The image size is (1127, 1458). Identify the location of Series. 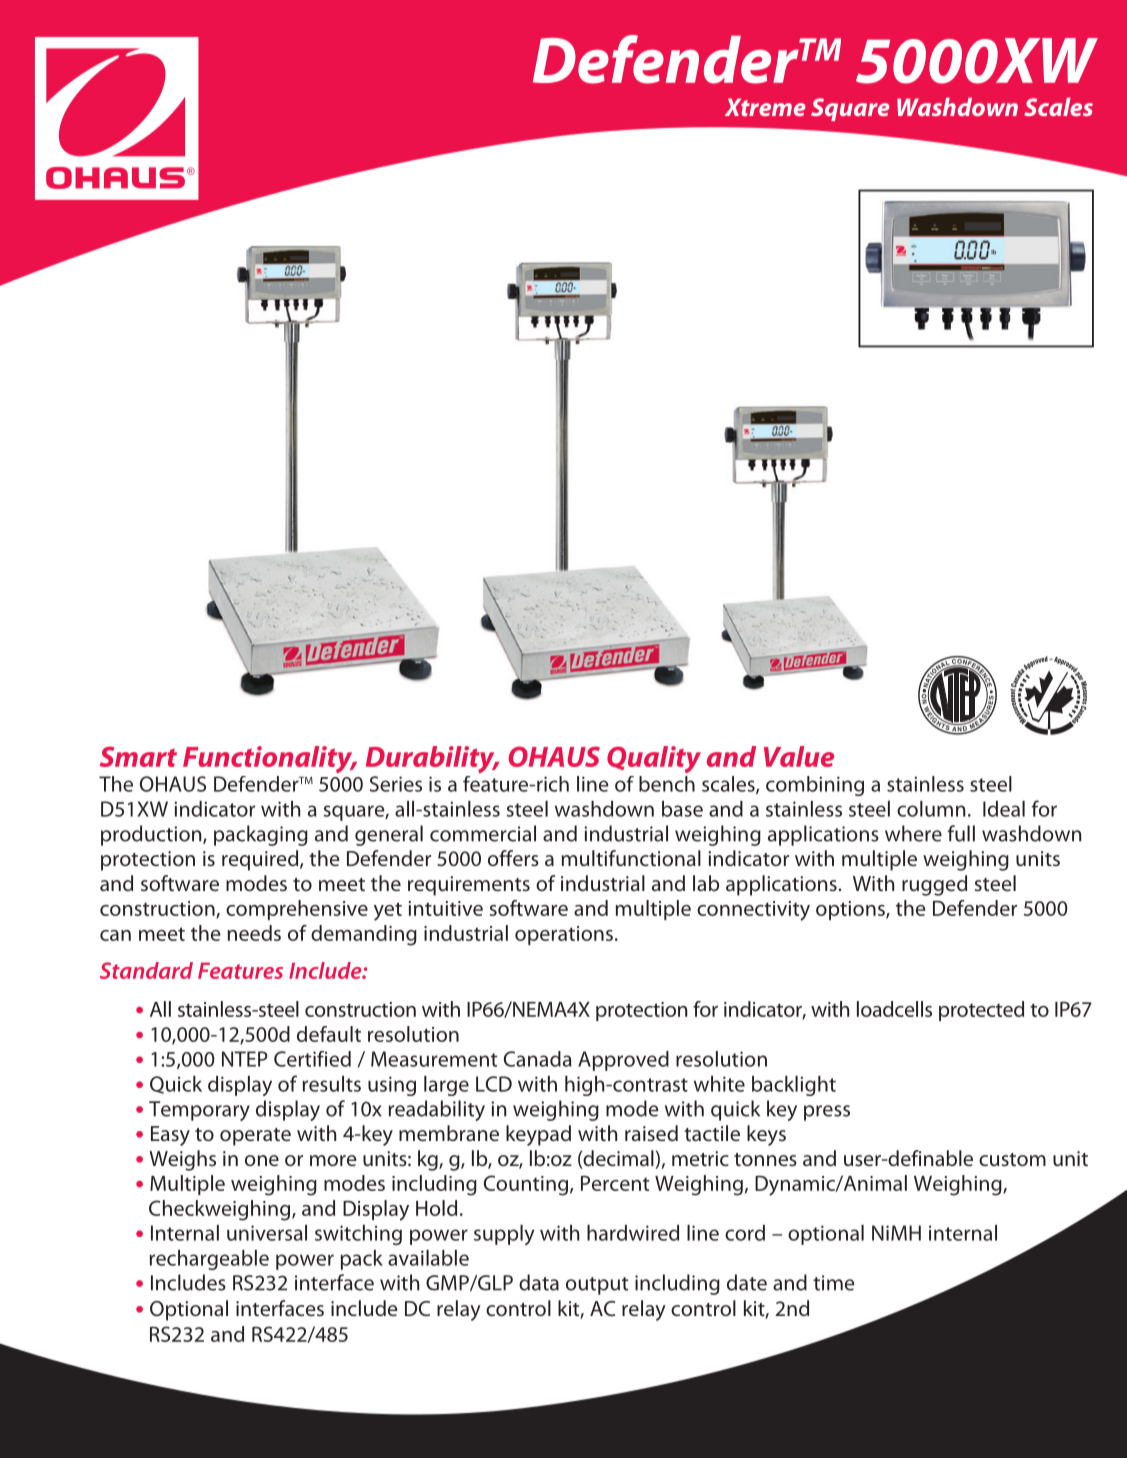
(396, 784).
